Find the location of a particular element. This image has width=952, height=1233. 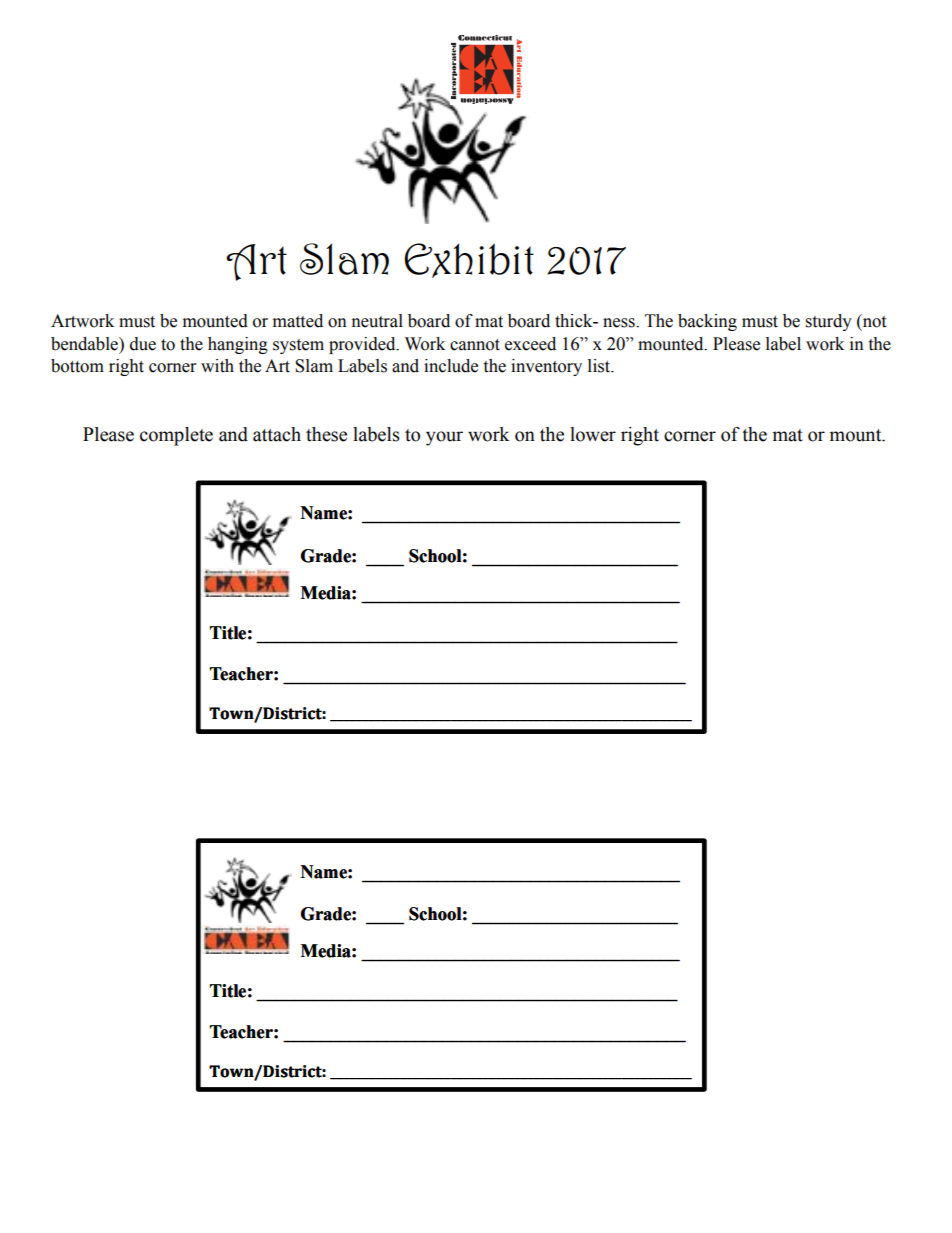

cannot is located at coordinates (475, 345).
